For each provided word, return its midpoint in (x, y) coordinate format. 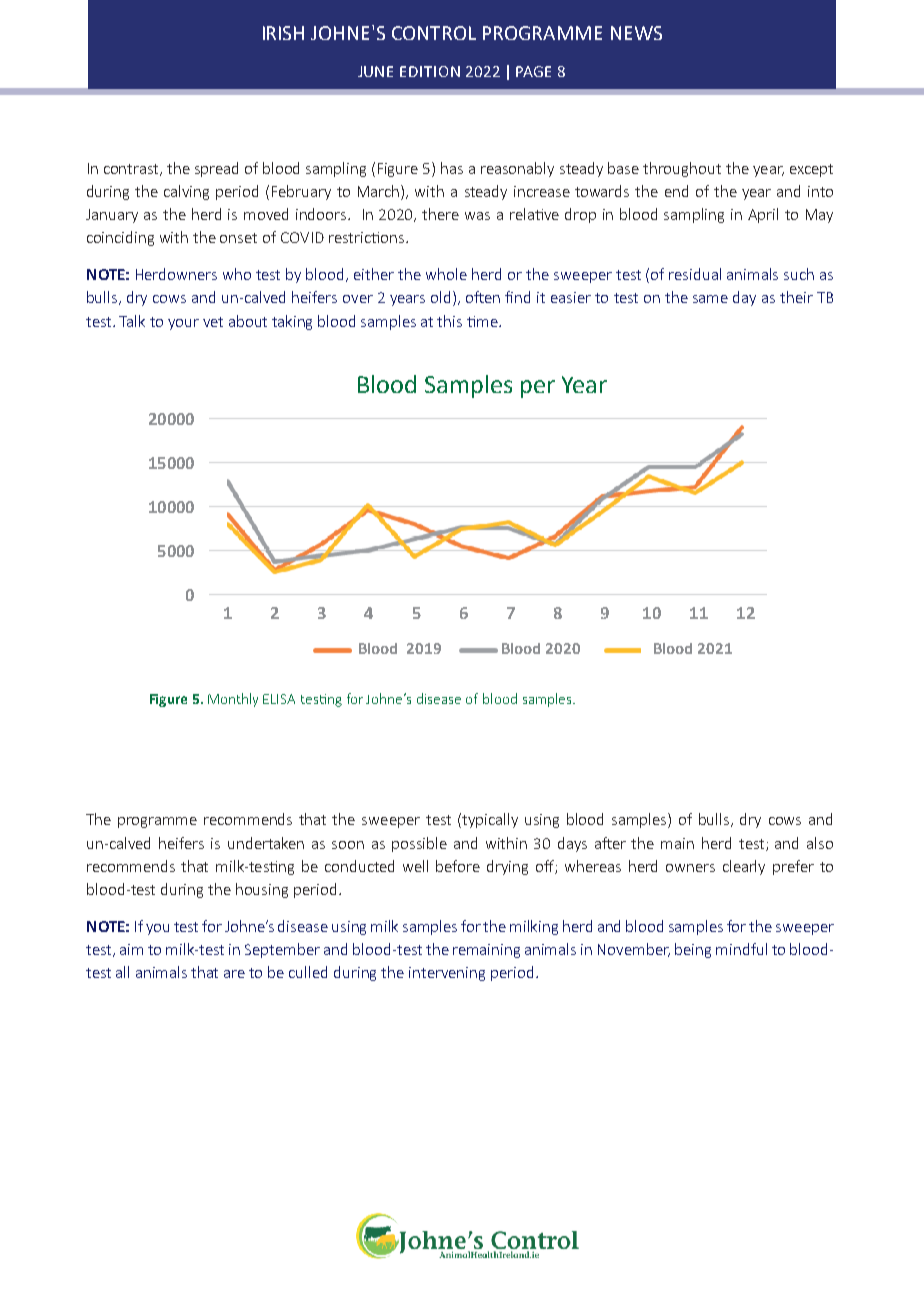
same (710, 299)
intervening (447, 974)
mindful (741, 949)
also (820, 843)
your (183, 324)
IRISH (283, 33)
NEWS (636, 33)
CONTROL (434, 33)
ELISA (279, 699)
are (234, 974)
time (483, 321)
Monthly (233, 700)
